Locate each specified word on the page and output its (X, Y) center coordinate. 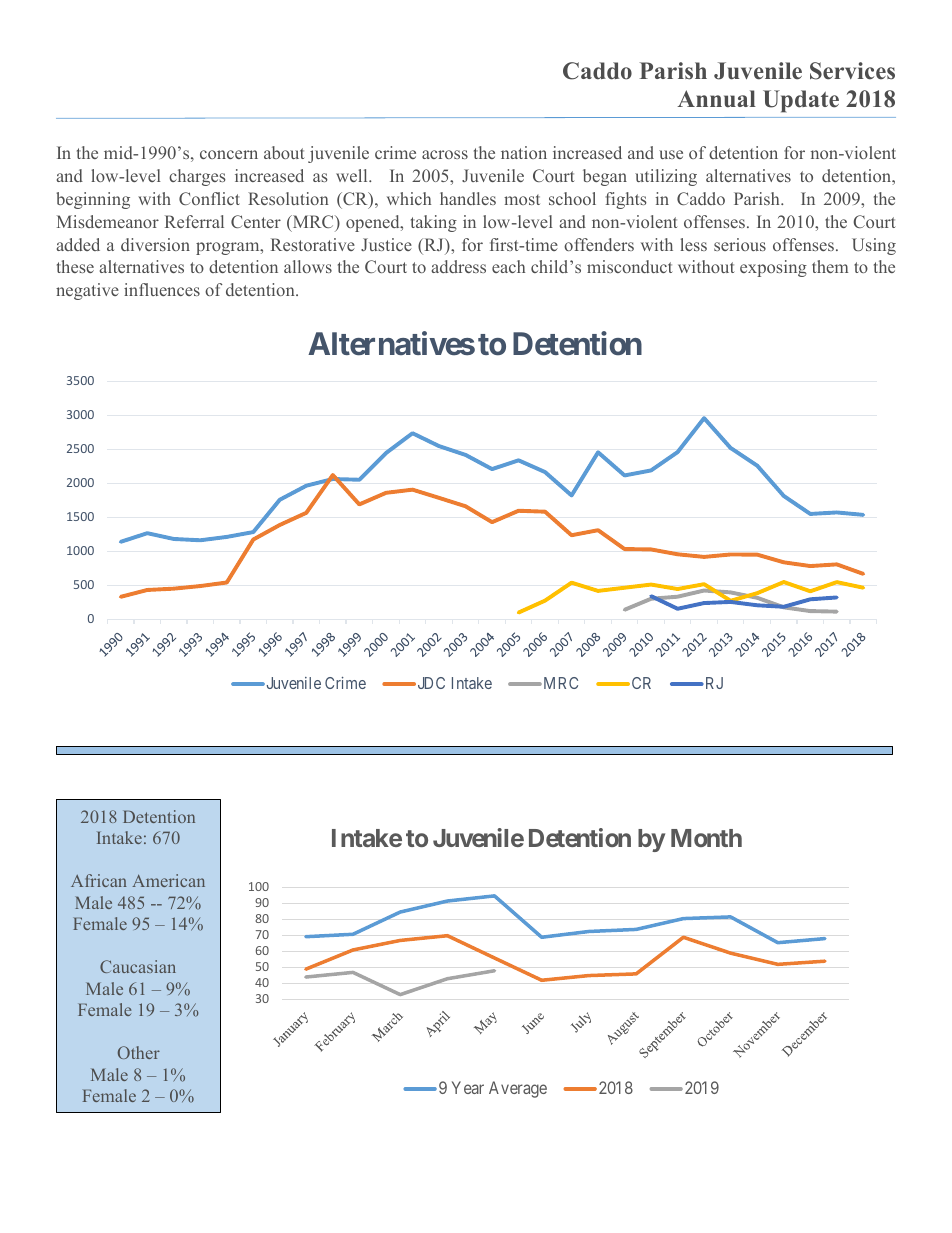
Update (801, 101)
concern (229, 154)
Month (706, 838)
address (459, 266)
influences (162, 289)
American (168, 880)
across (445, 154)
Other (139, 1052)
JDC (430, 683)
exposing (773, 268)
